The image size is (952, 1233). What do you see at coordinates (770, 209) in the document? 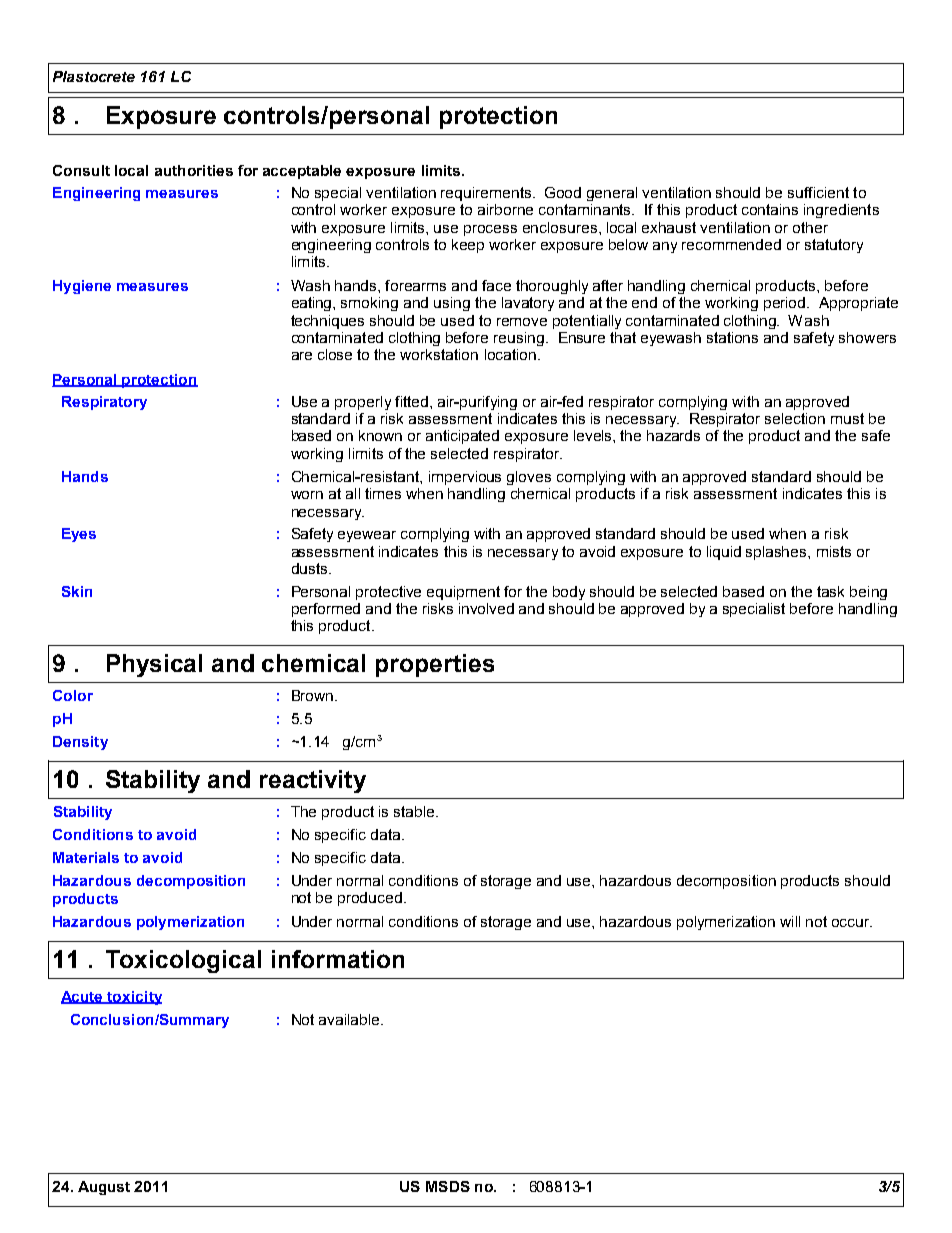
I see `contains` at bounding box center [770, 209].
